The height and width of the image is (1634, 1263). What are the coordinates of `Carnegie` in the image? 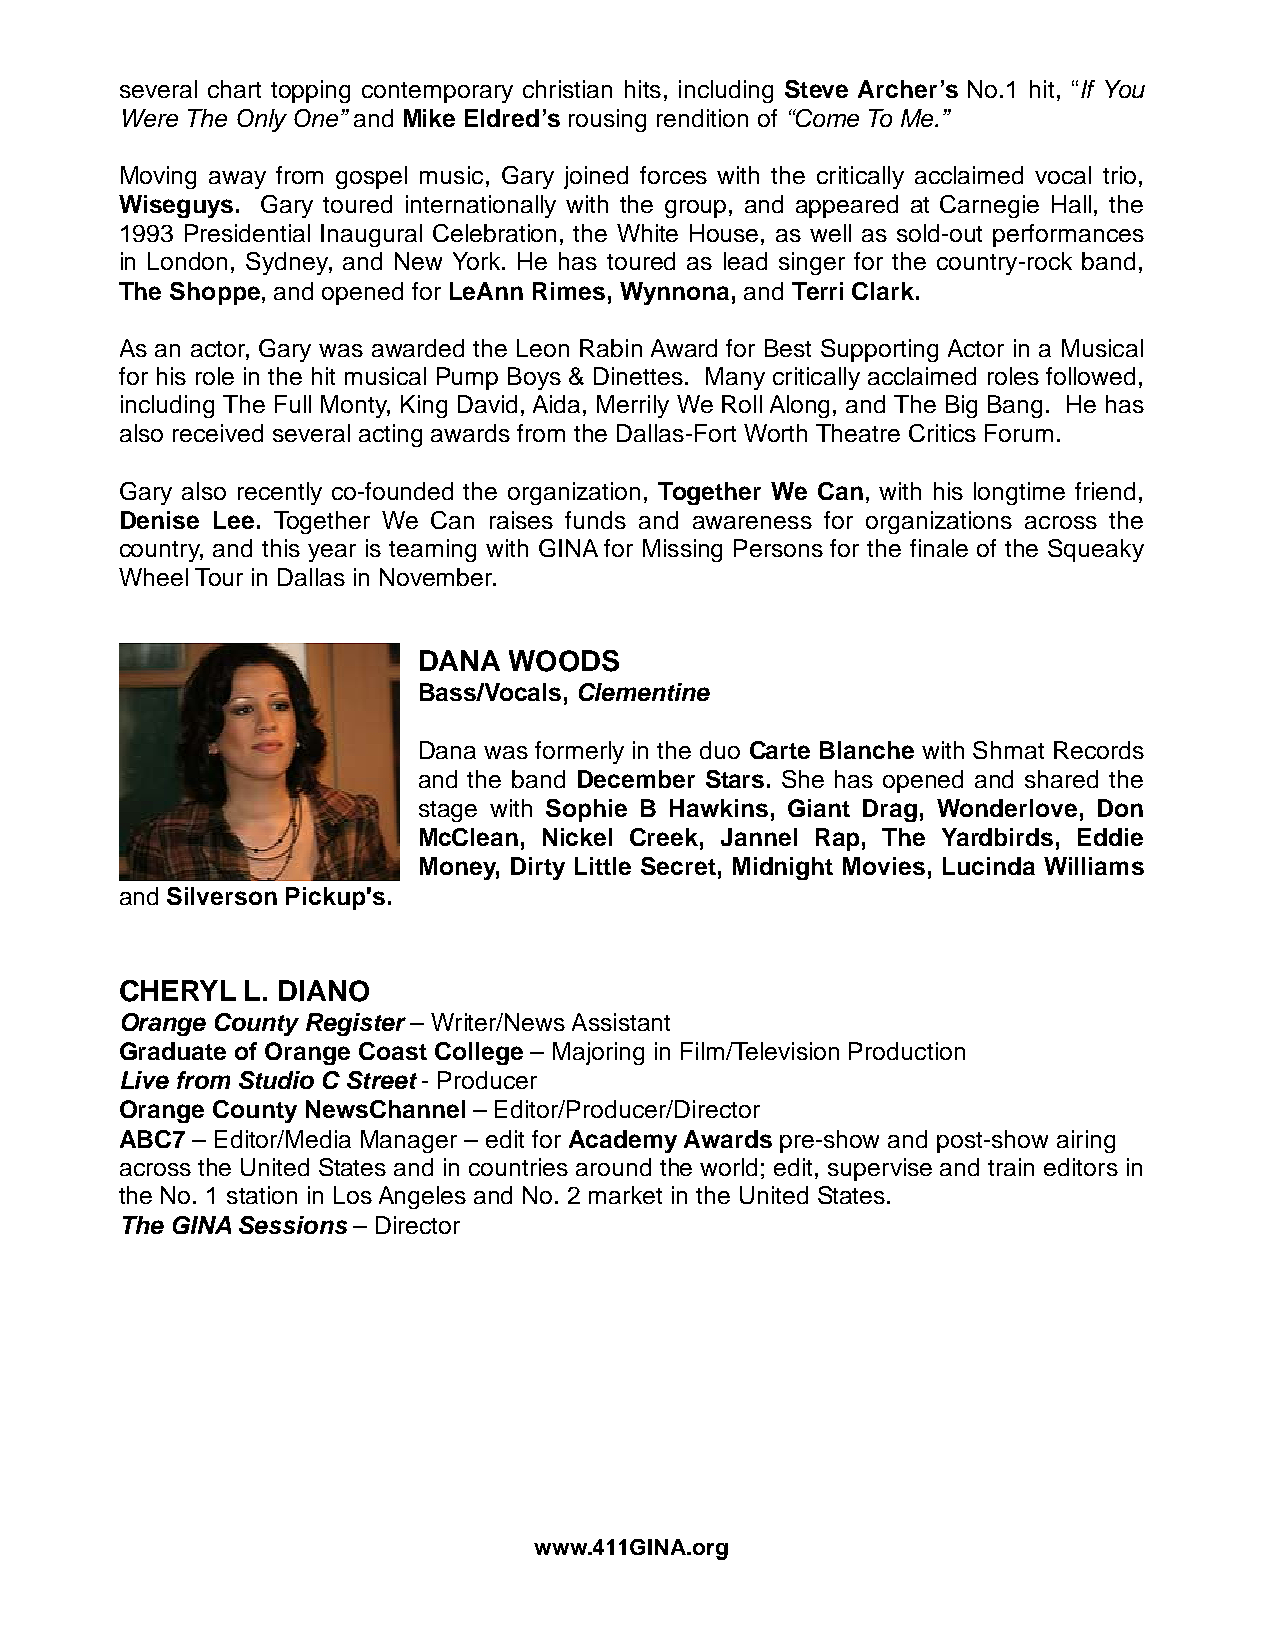 It's located at (989, 206).
